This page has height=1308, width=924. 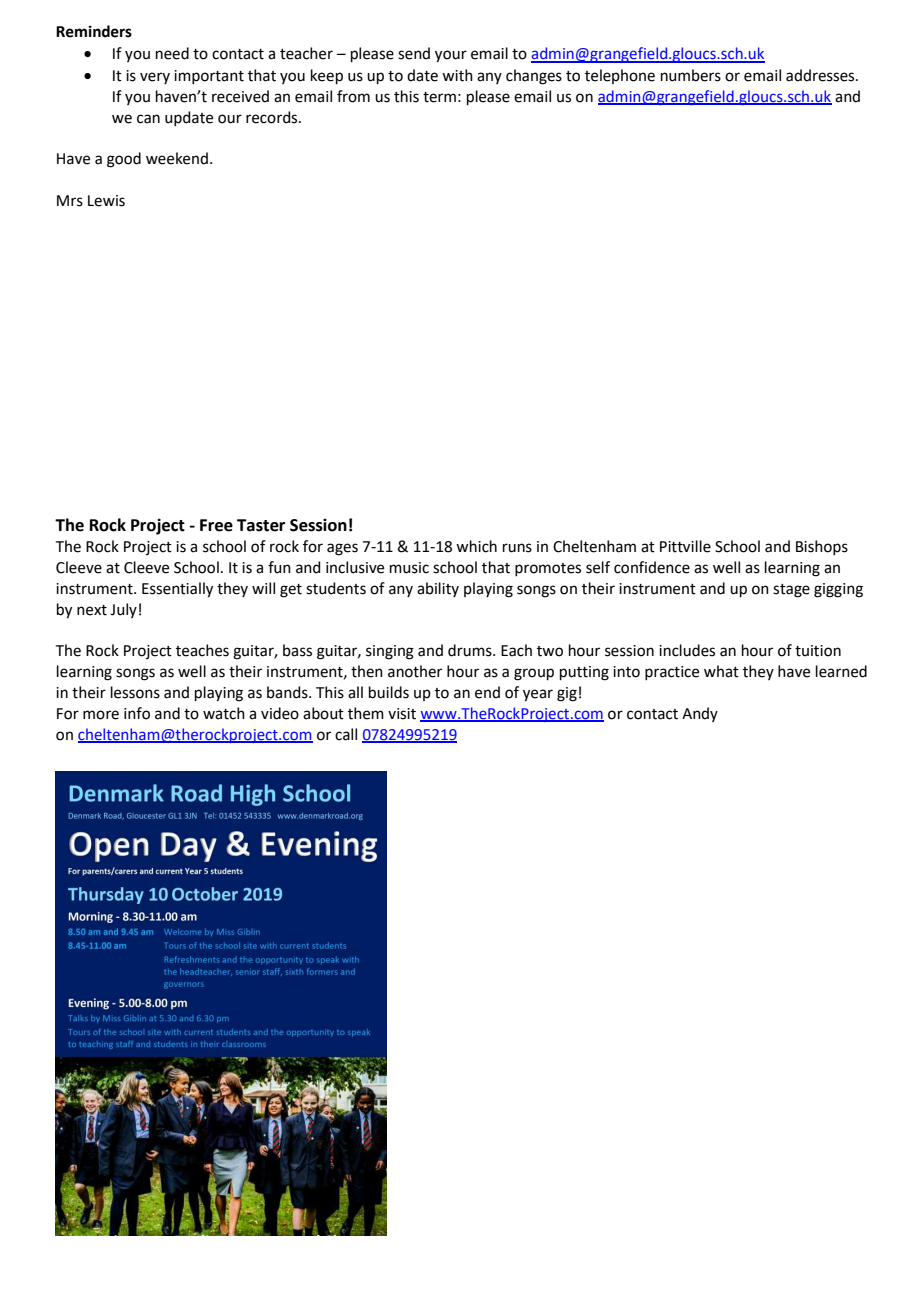 I want to click on need, so click(x=172, y=53).
